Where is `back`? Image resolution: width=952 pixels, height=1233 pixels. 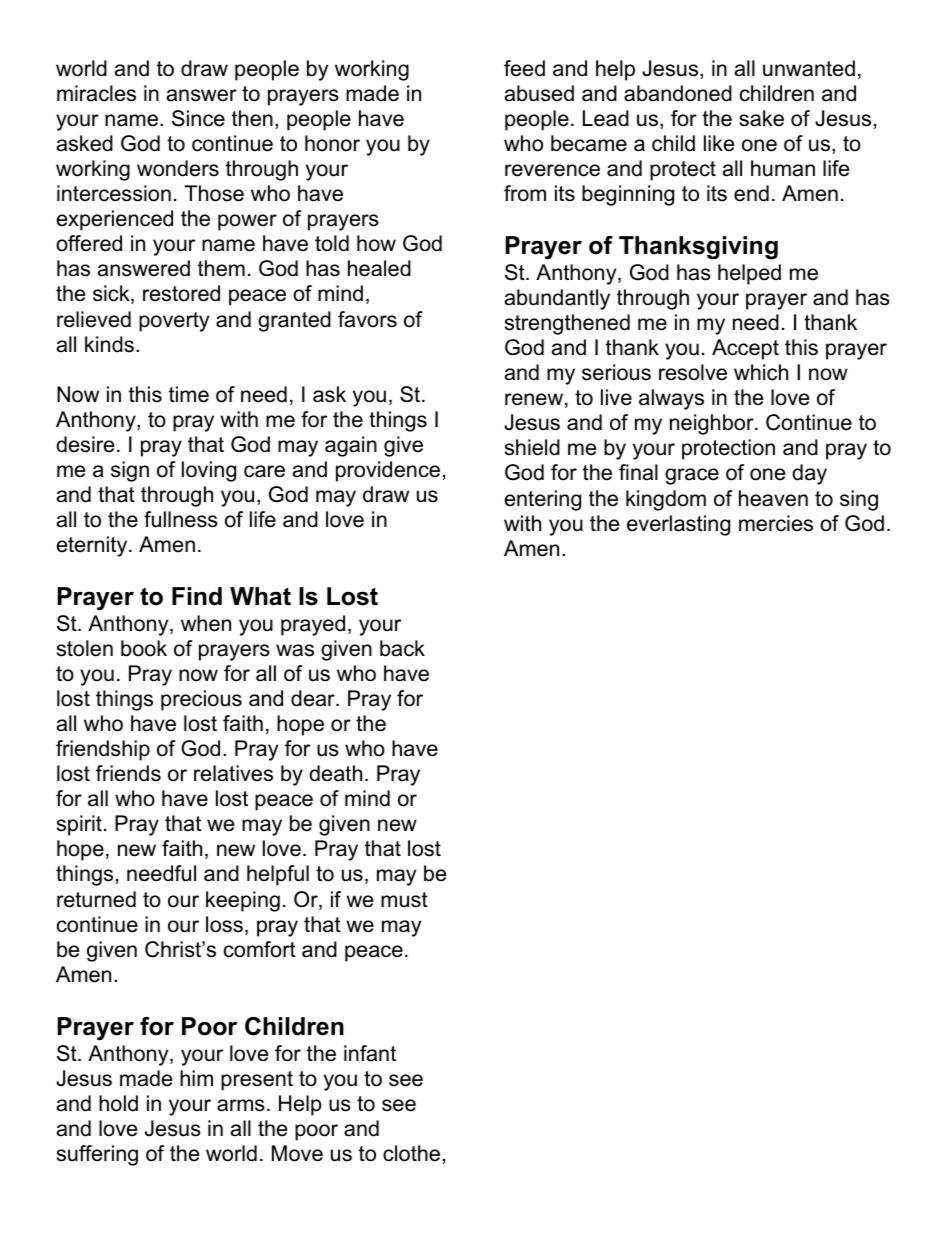 back is located at coordinates (402, 648).
